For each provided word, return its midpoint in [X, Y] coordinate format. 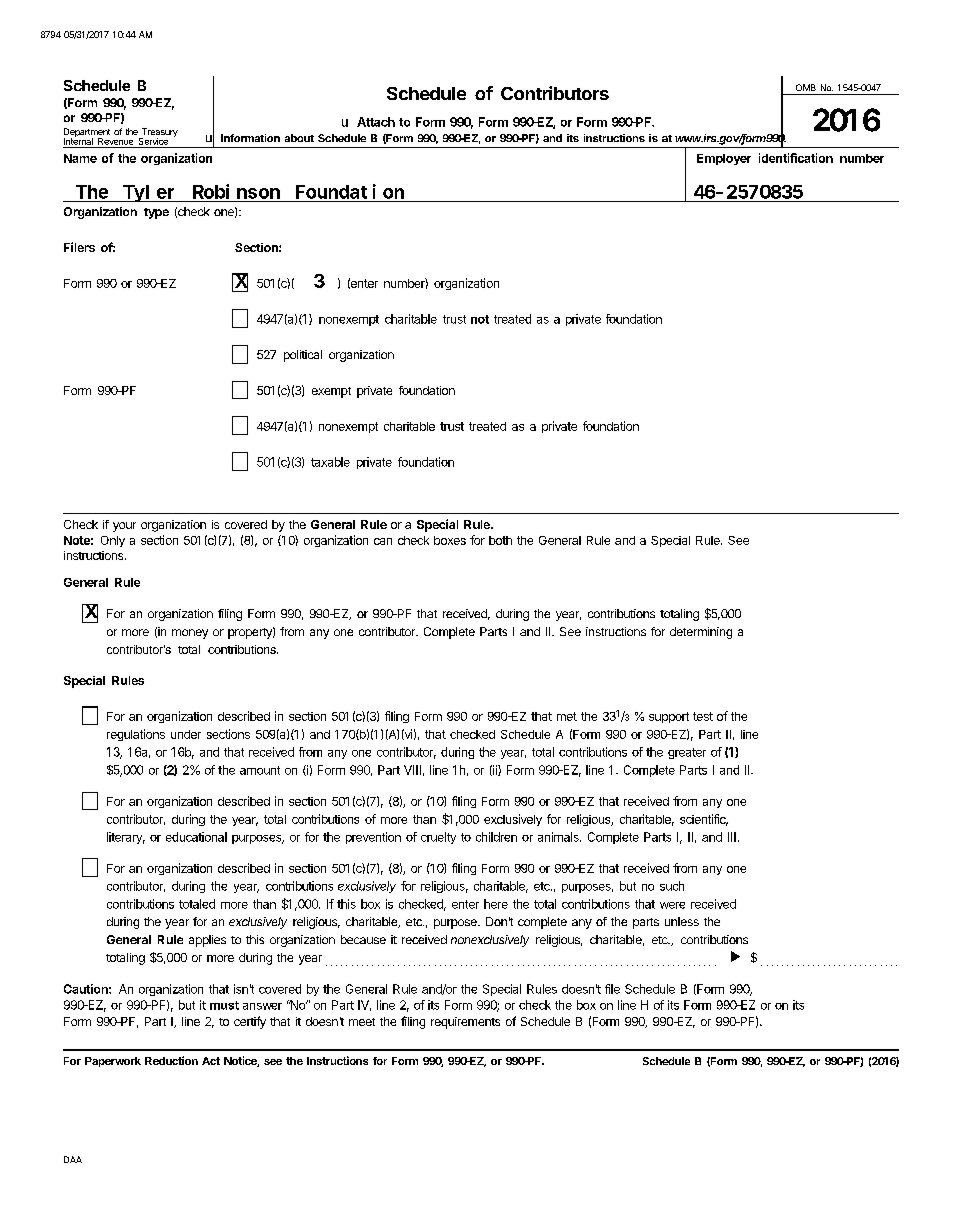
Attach [376, 122]
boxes [450, 540]
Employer [724, 159]
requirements [465, 1023]
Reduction [171, 1060]
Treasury [158, 134]
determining [701, 633]
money [190, 634]
